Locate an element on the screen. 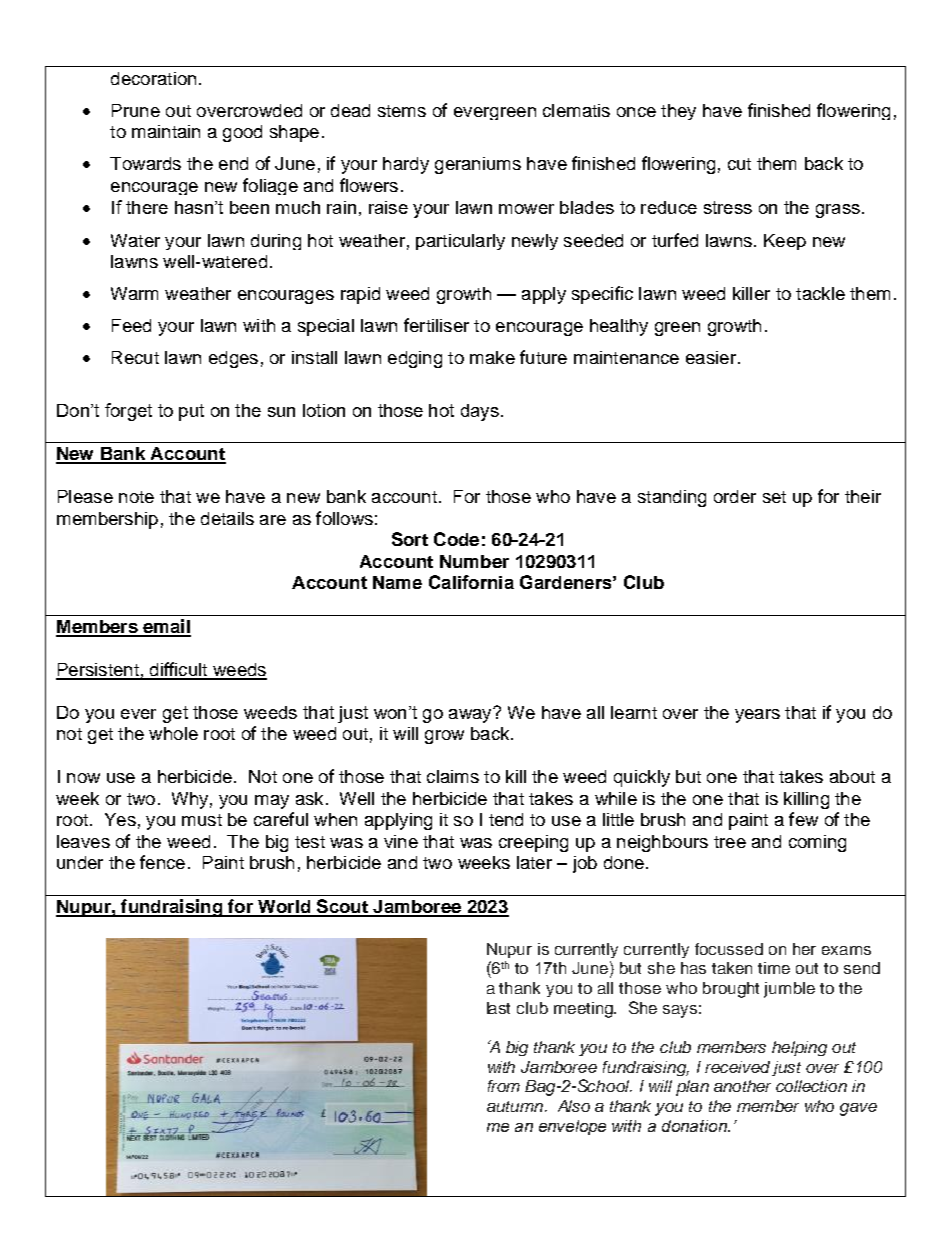 The width and height of the screenshot is (952, 1233). whole is located at coordinates (173, 733).
